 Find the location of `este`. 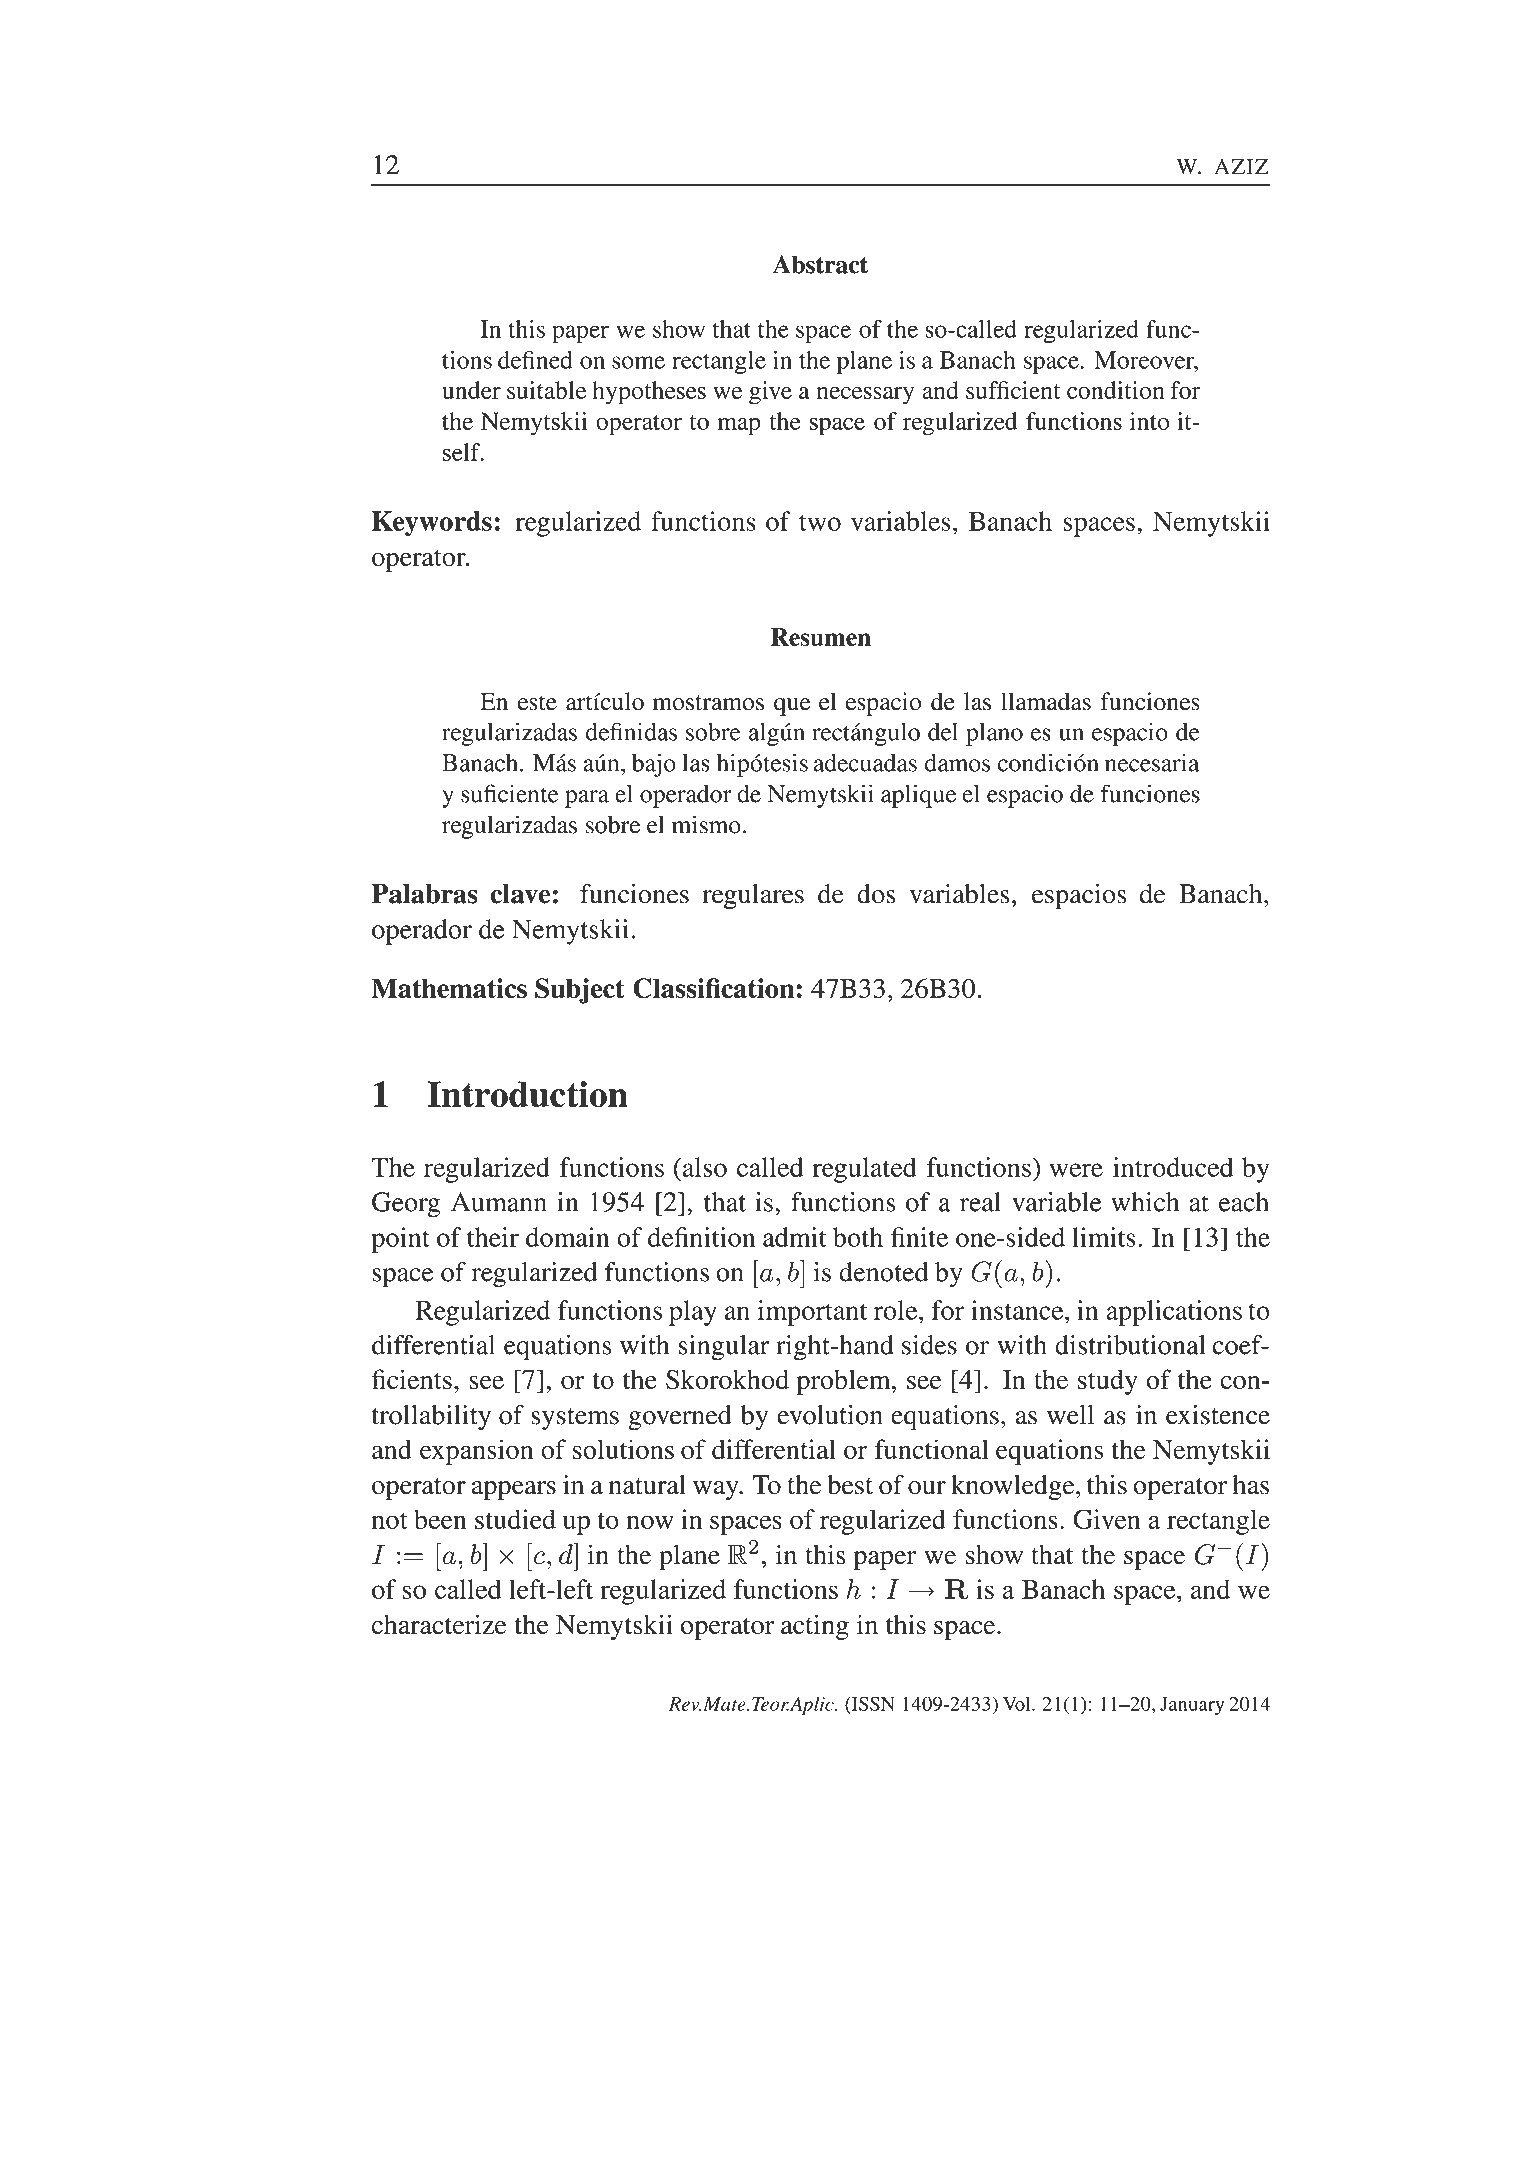

este is located at coordinates (537, 703).
